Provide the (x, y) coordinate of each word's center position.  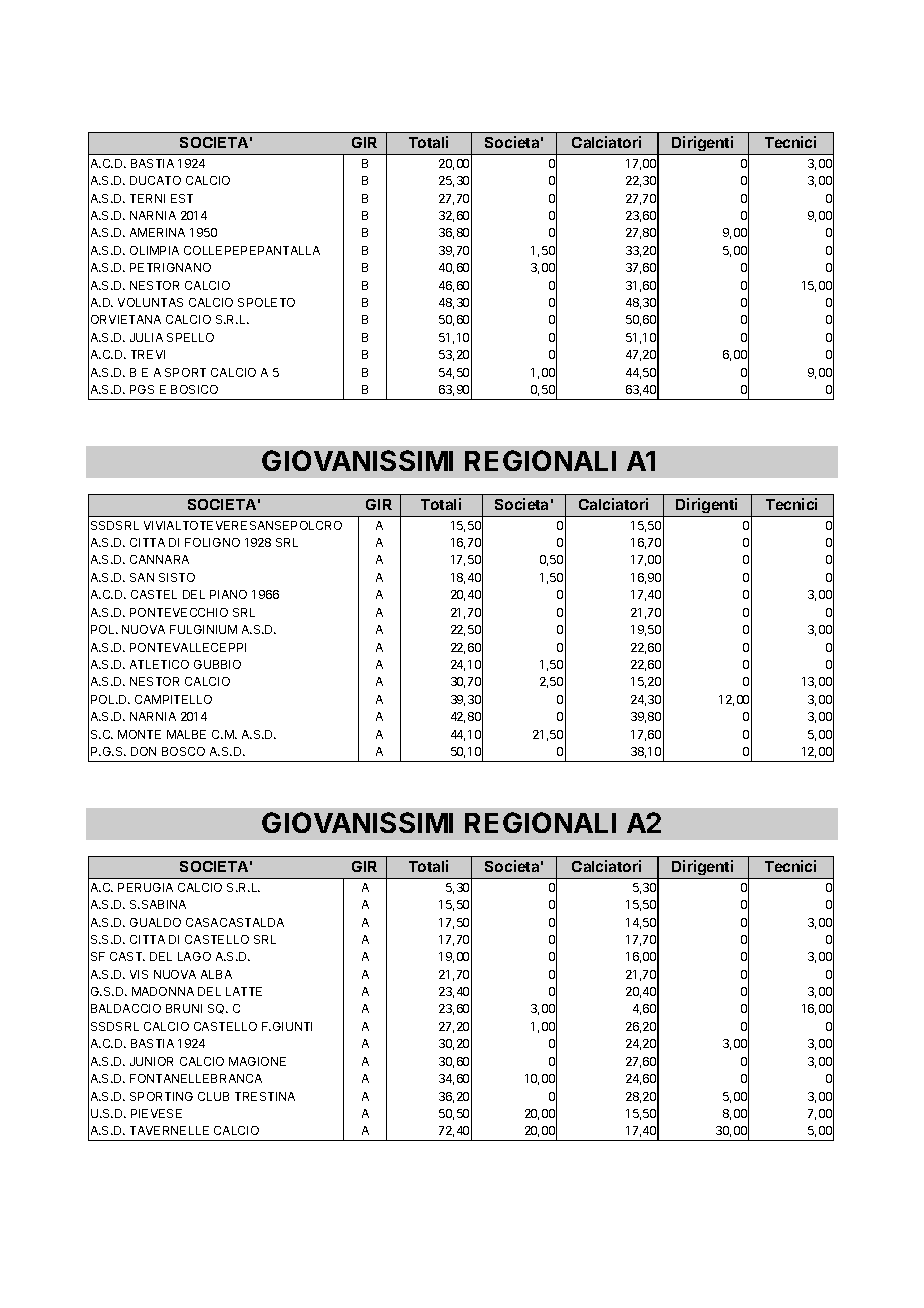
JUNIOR (151, 1061)
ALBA (216, 974)
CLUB (213, 1096)
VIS (139, 974)
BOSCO (183, 751)
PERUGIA (145, 887)
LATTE (244, 991)
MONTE (139, 734)
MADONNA (163, 991)
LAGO (194, 956)
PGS (142, 389)
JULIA (146, 337)
